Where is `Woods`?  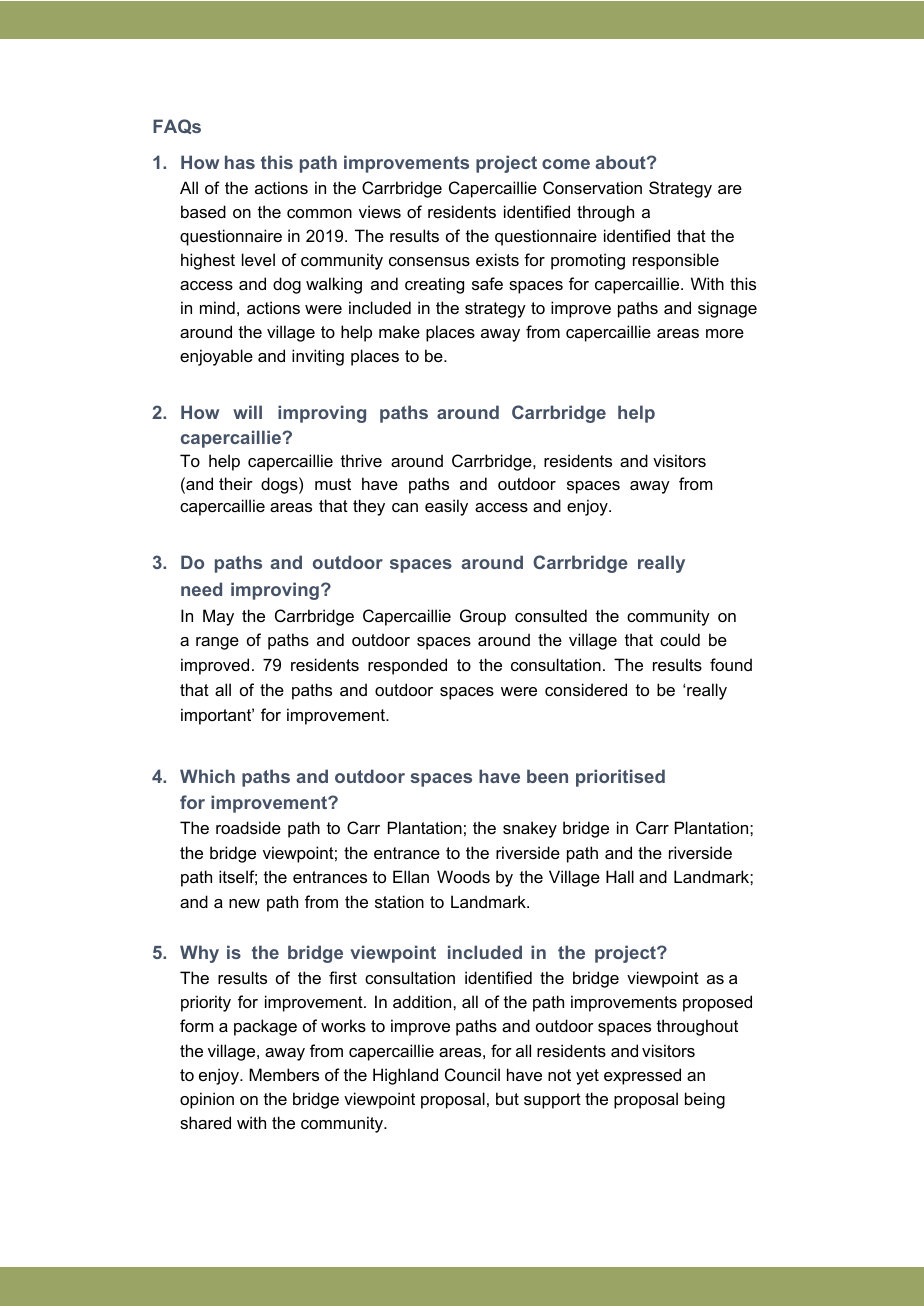
Woods is located at coordinates (463, 876).
